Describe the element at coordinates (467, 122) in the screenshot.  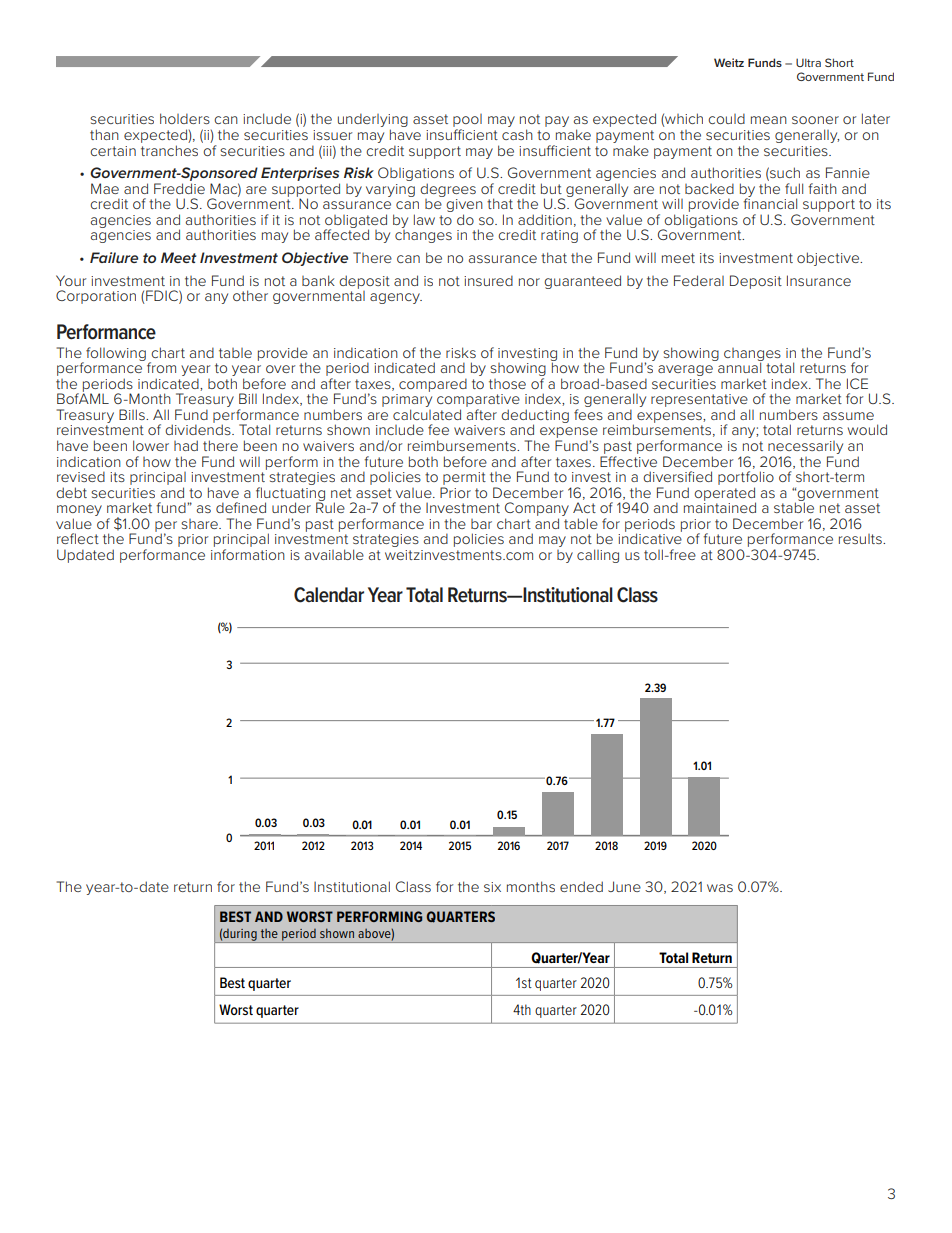
I see `pool` at that location.
